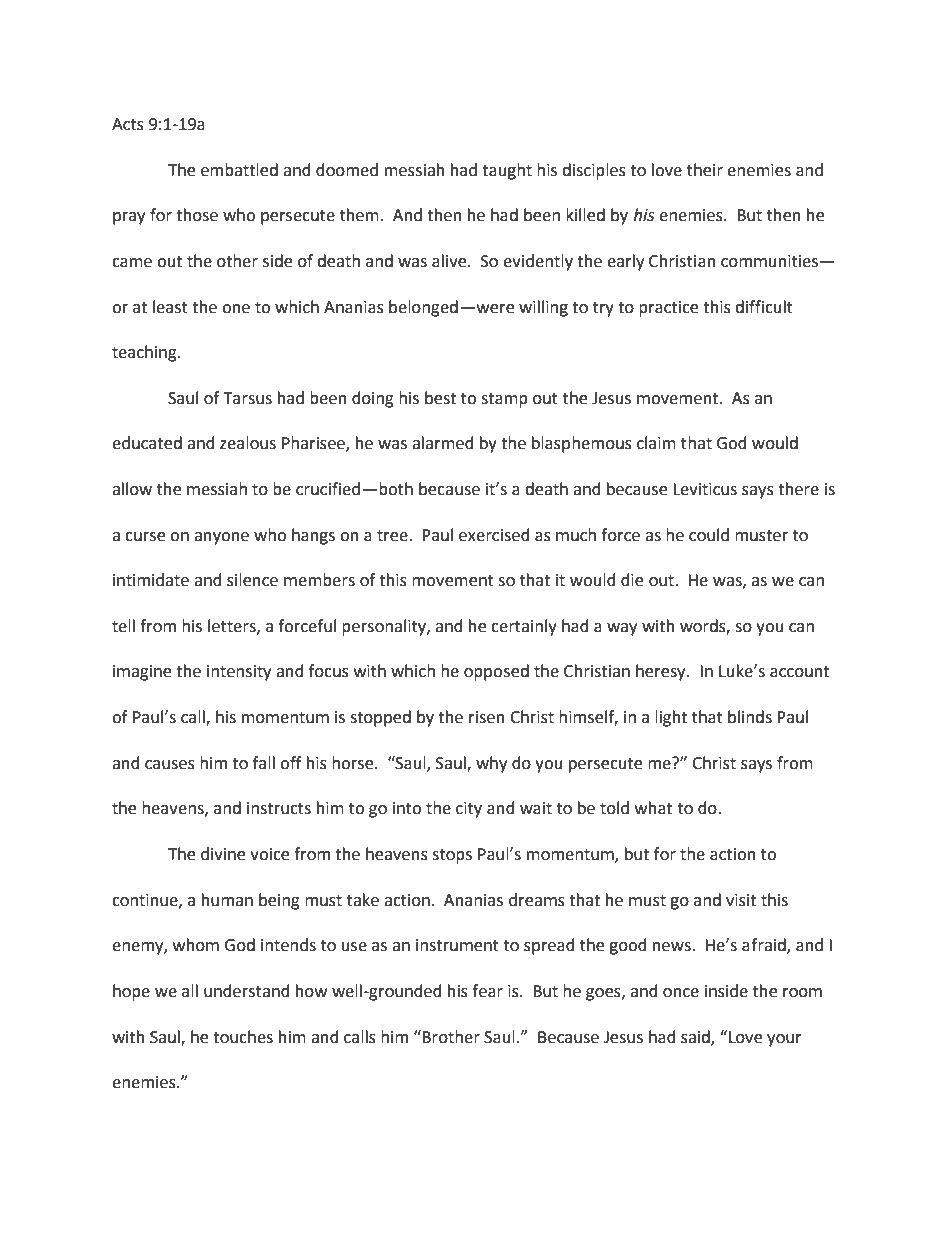 The image size is (952, 1233). Describe the element at coordinates (239, 170) in the screenshot. I see `embattled` at that location.
